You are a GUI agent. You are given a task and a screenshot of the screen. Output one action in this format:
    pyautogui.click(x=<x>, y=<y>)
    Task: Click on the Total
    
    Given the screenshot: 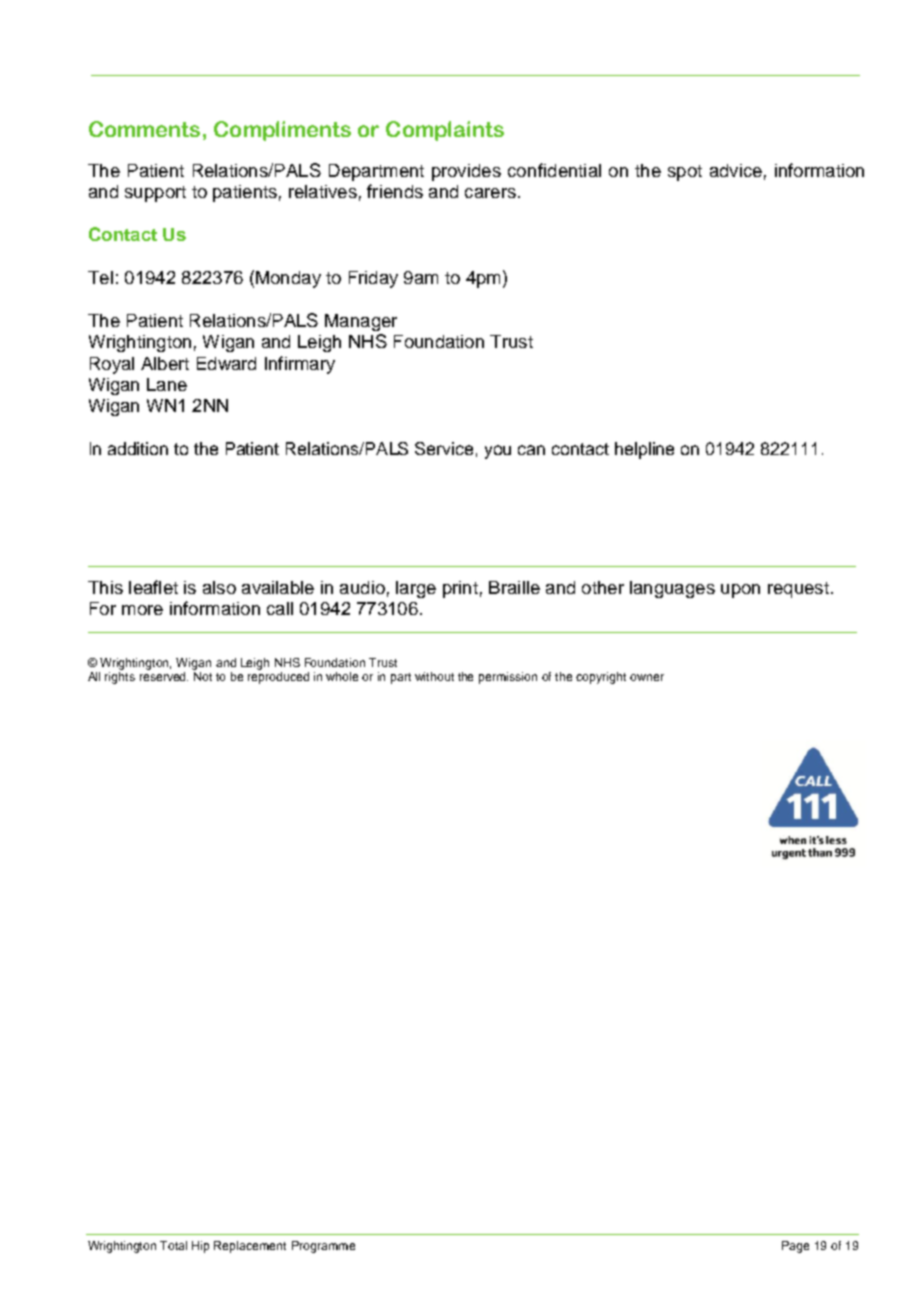 What is the action you would take?
    pyautogui.click(x=173, y=1245)
